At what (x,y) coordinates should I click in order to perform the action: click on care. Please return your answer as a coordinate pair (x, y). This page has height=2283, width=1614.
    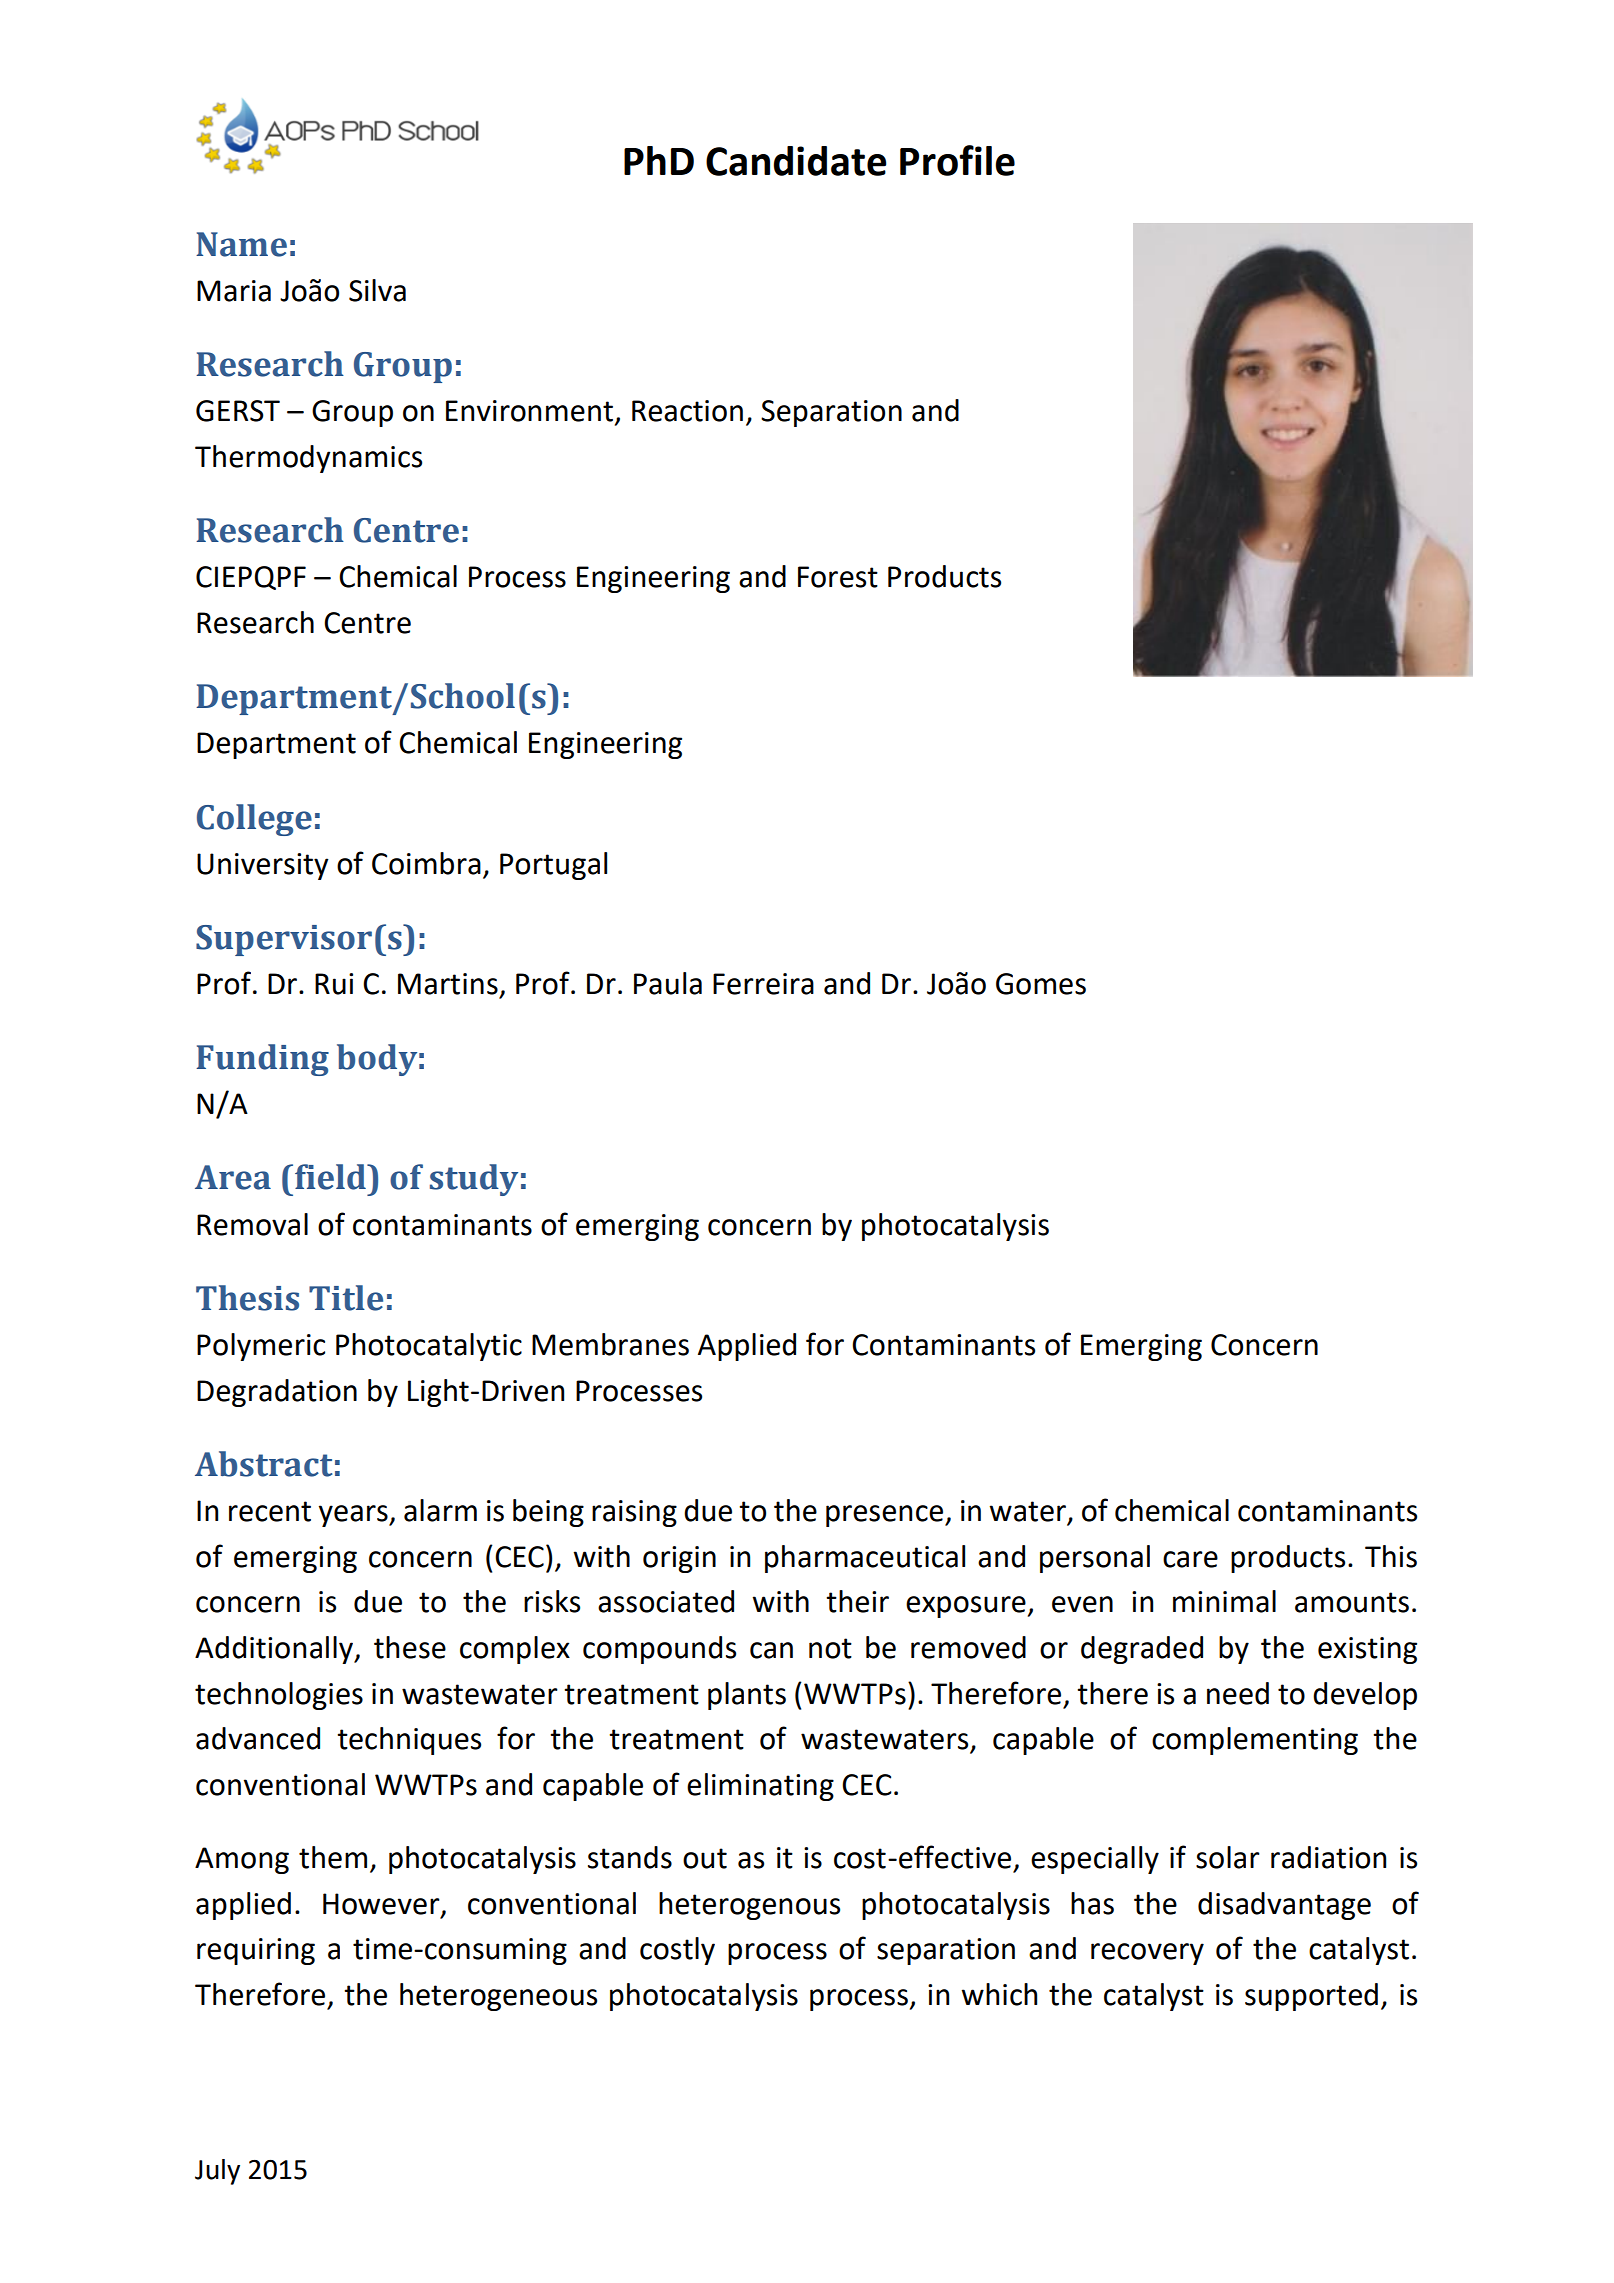
    Looking at the image, I should click on (1190, 1559).
